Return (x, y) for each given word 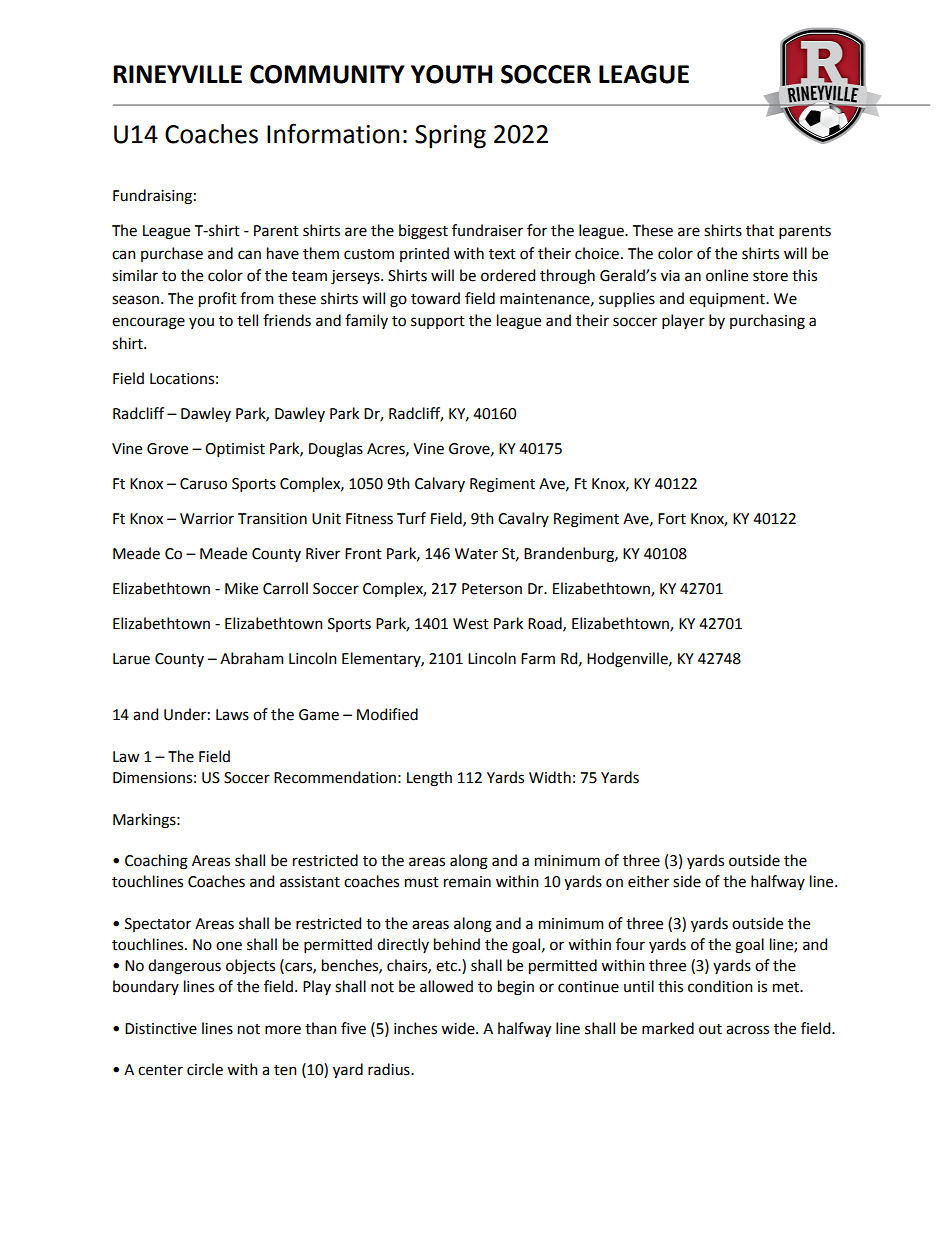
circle (205, 1069)
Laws (232, 715)
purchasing (767, 322)
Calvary (440, 484)
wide (459, 1028)
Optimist (235, 450)
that (760, 230)
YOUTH (451, 74)
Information (333, 133)
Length (429, 779)
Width (550, 777)
